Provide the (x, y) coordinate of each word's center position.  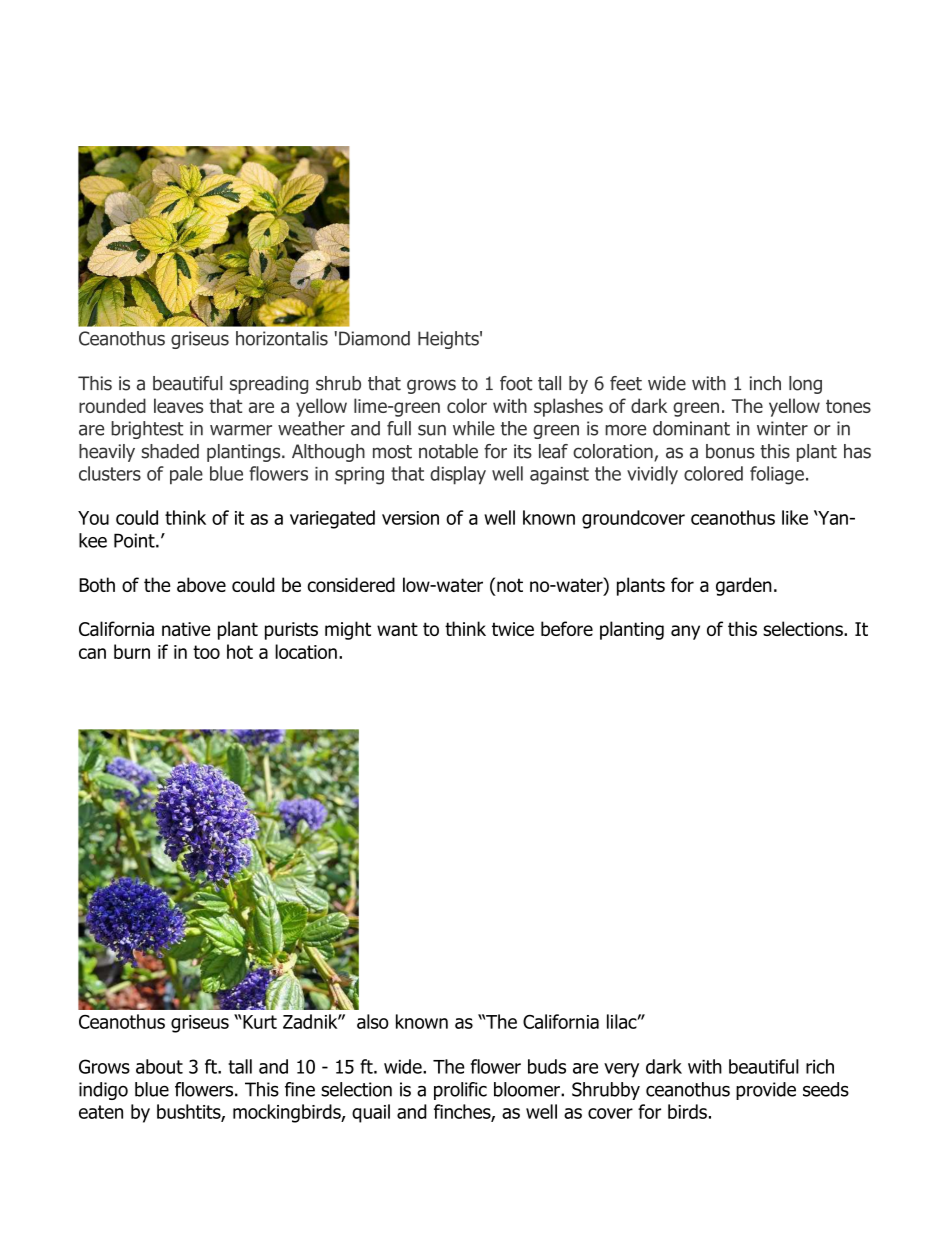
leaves (178, 405)
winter (782, 428)
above (201, 584)
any (685, 632)
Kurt (259, 1022)
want (397, 629)
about (159, 1066)
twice (513, 629)
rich (820, 1066)
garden (744, 586)
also (373, 1021)
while (474, 428)
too (206, 652)
